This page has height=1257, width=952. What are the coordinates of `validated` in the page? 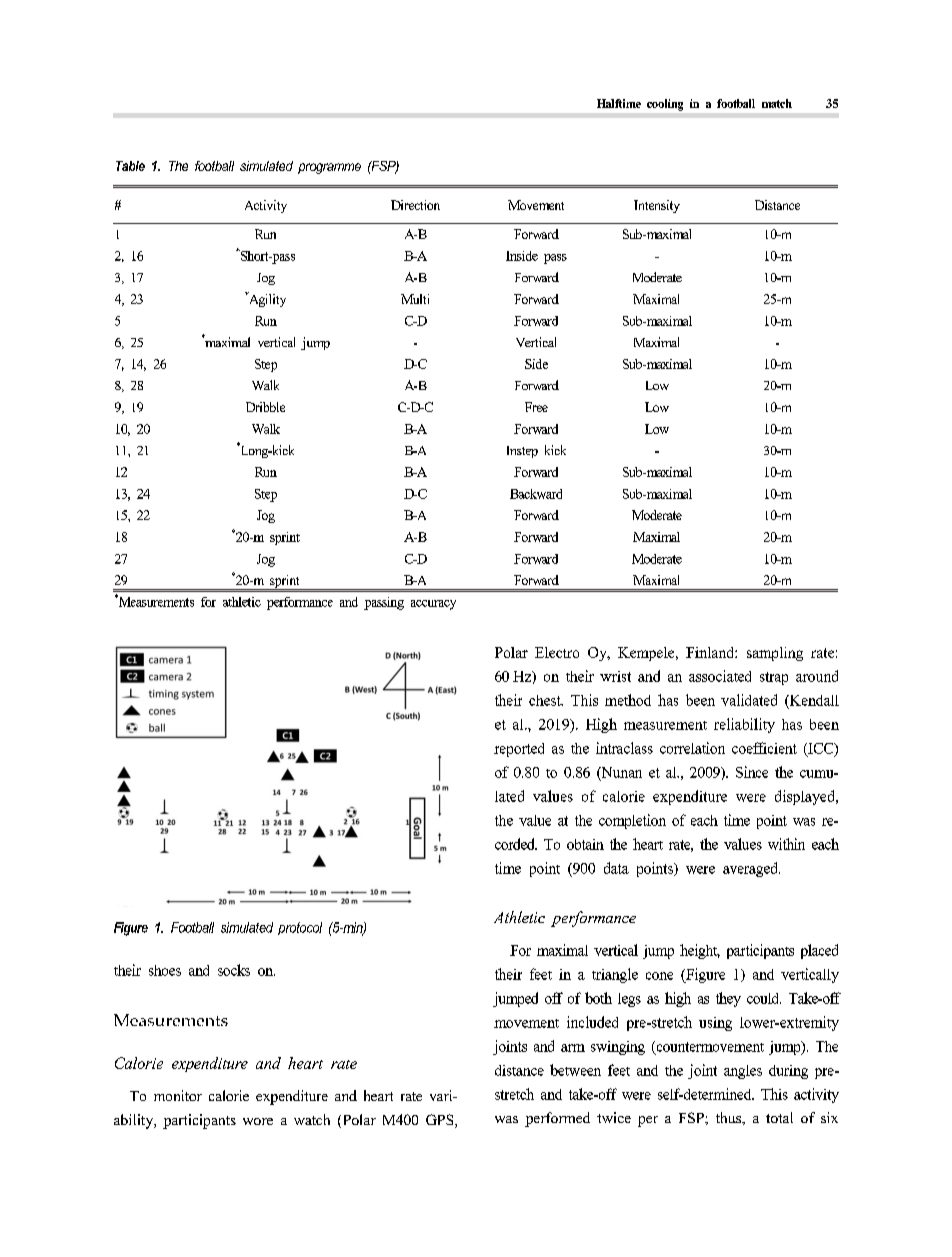 It's located at (749, 700).
